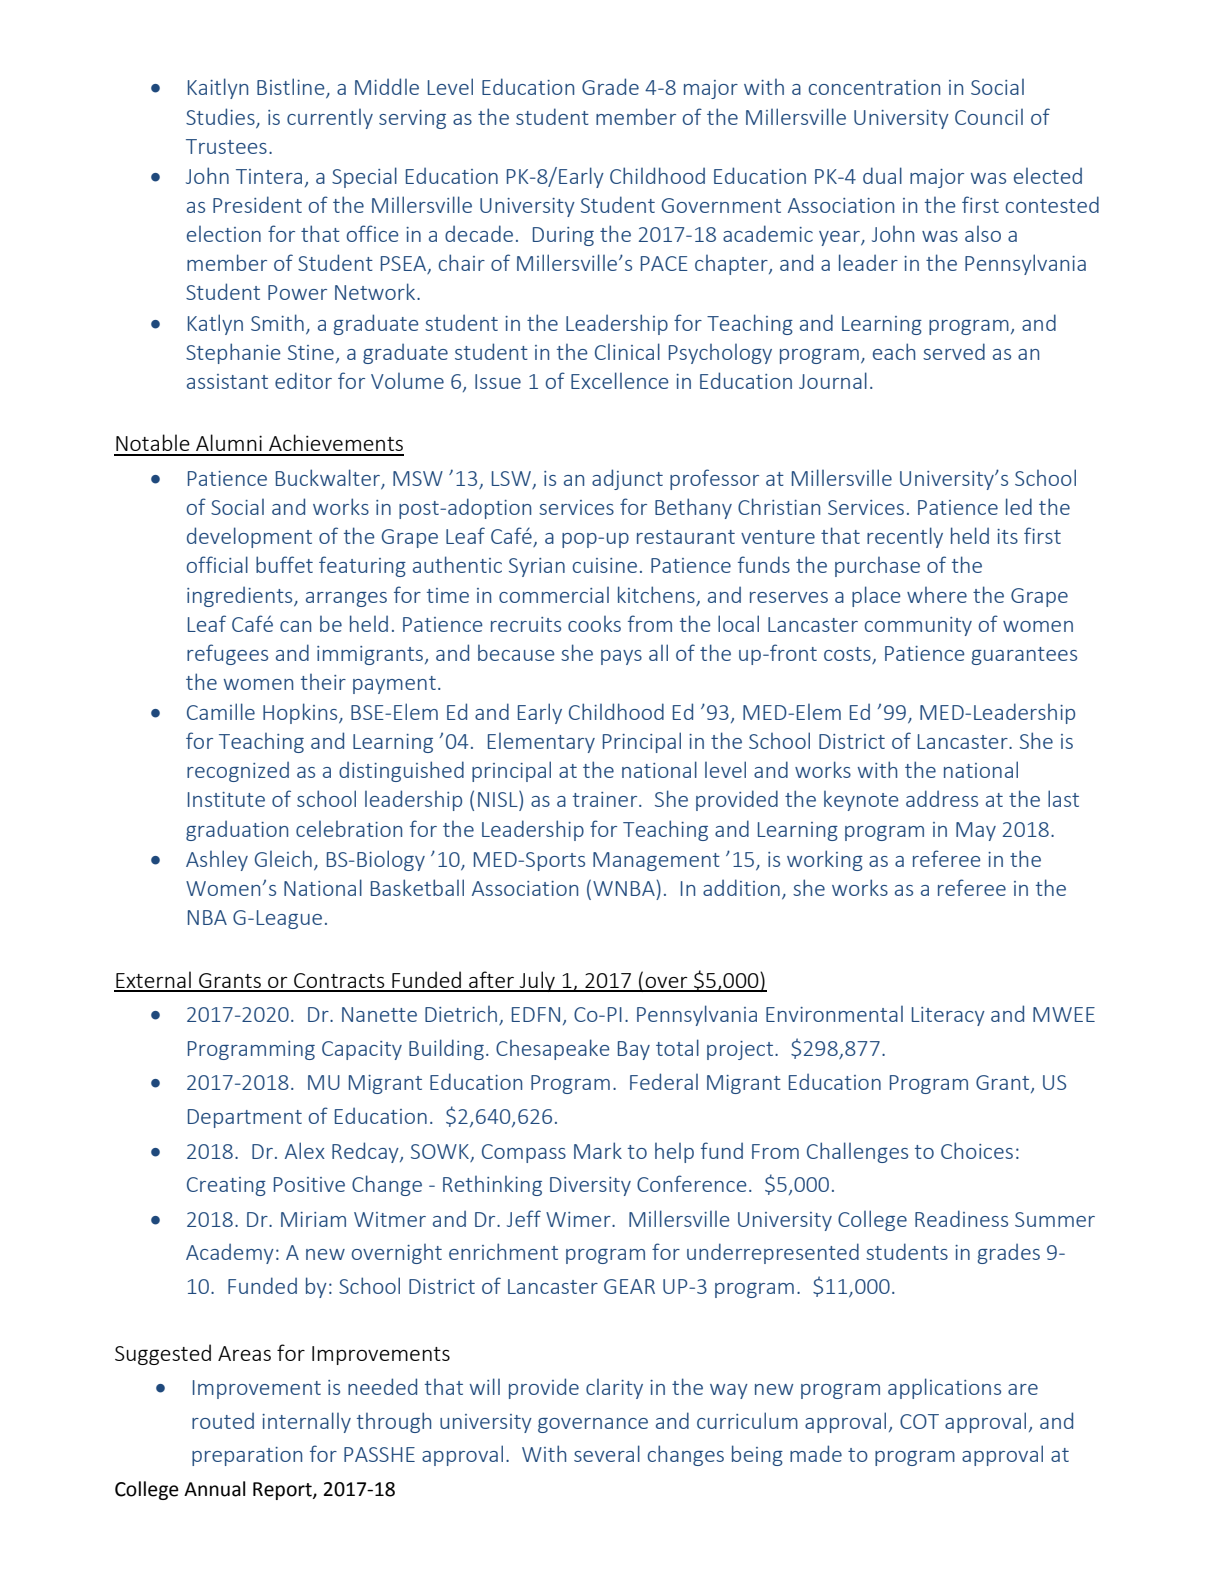  What do you see at coordinates (919, 1421) in the screenshot?
I see `COT` at bounding box center [919, 1421].
